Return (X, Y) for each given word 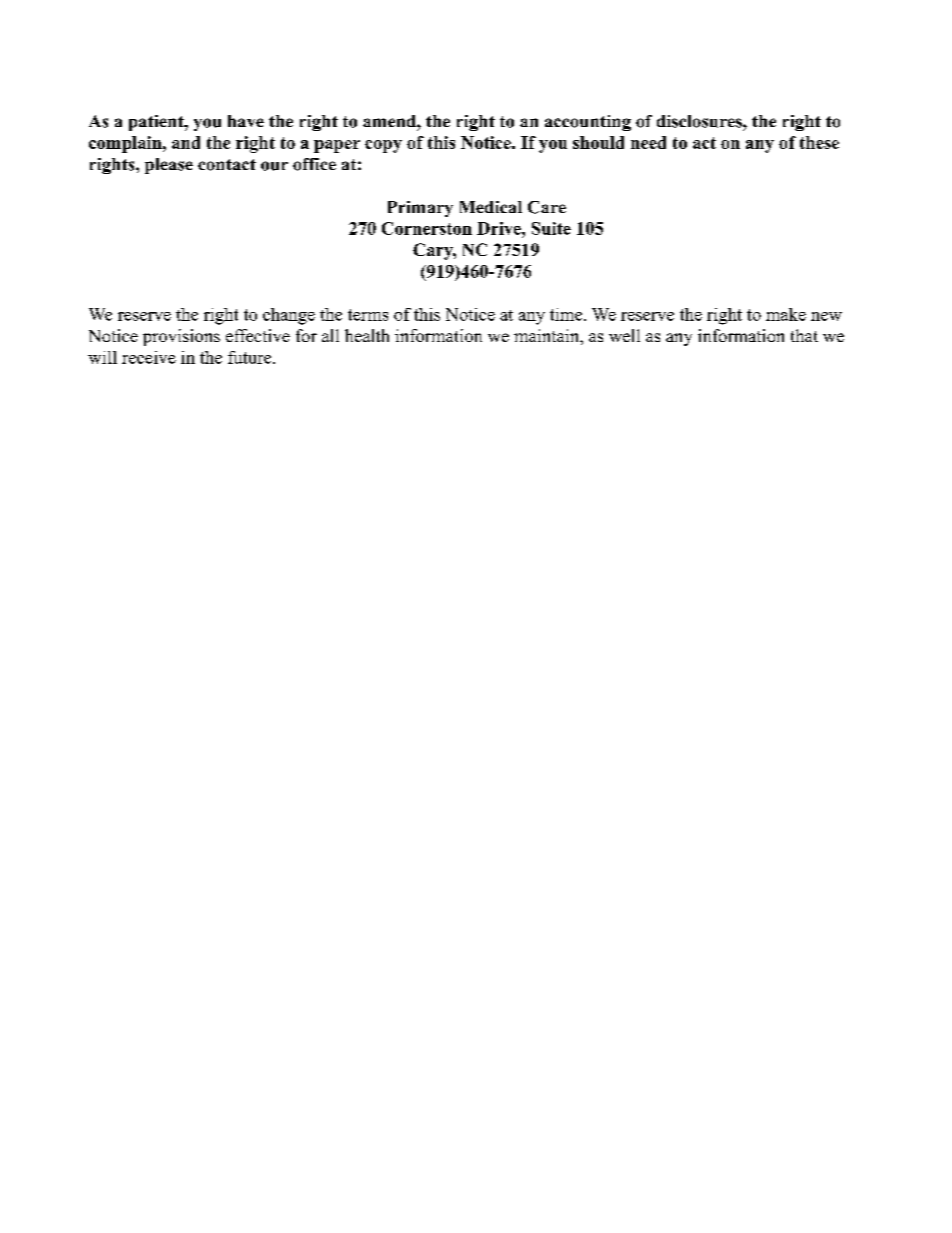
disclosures (700, 121)
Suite (551, 228)
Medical (491, 207)
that (804, 335)
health (367, 335)
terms (368, 315)
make (786, 314)
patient (157, 123)
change (289, 316)
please (169, 166)
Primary (420, 209)
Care (547, 207)
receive (149, 357)
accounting (588, 123)
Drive (500, 228)
